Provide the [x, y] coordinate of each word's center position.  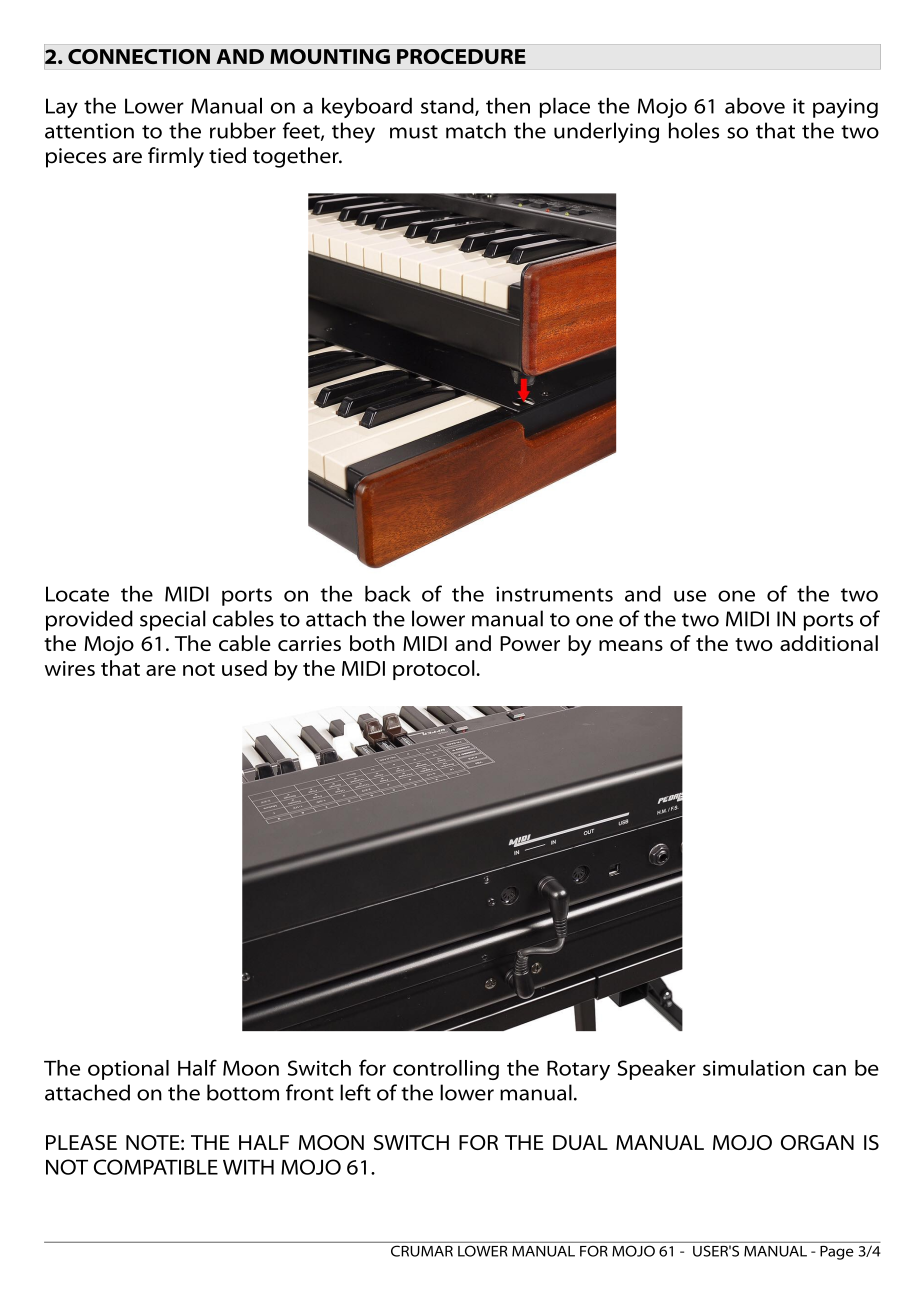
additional [829, 643]
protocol [434, 670]
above [755, 105]
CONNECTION [139, 56]
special [173, 620]
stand [448, 106]
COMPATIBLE [156, 1167]
